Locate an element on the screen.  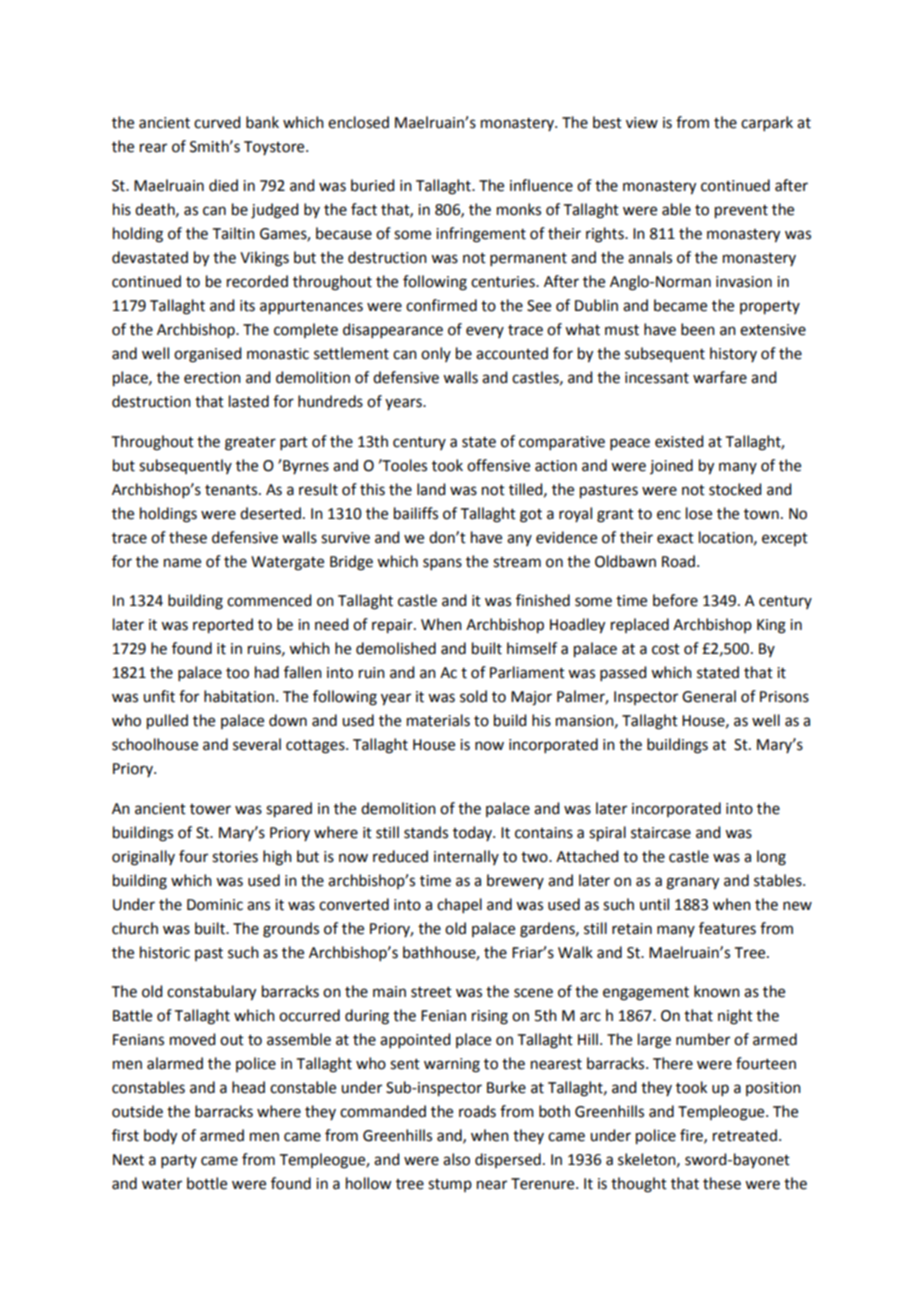
bottle is located at coordinates (207, 1183).
